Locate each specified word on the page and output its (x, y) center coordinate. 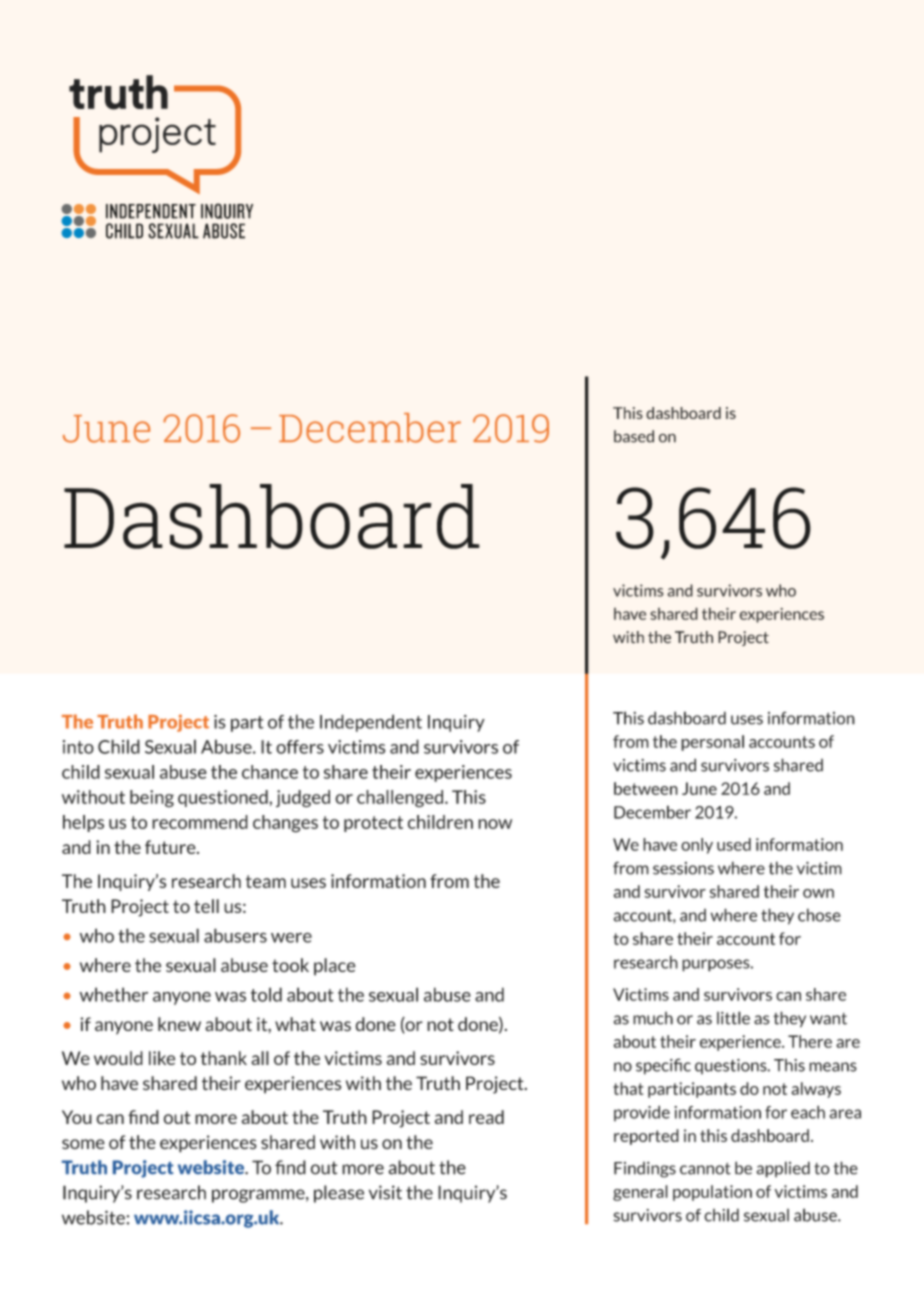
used (734, 844)
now (495, 824)
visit (385, 1192)
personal (712, 743)
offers (300, 747)
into (78, 747)
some (83, 1144)
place (335, 967)
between (646, 788)
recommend (200, 822)
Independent (371, 723)
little (733, 1018)
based (634, 436)
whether (114, 994)
